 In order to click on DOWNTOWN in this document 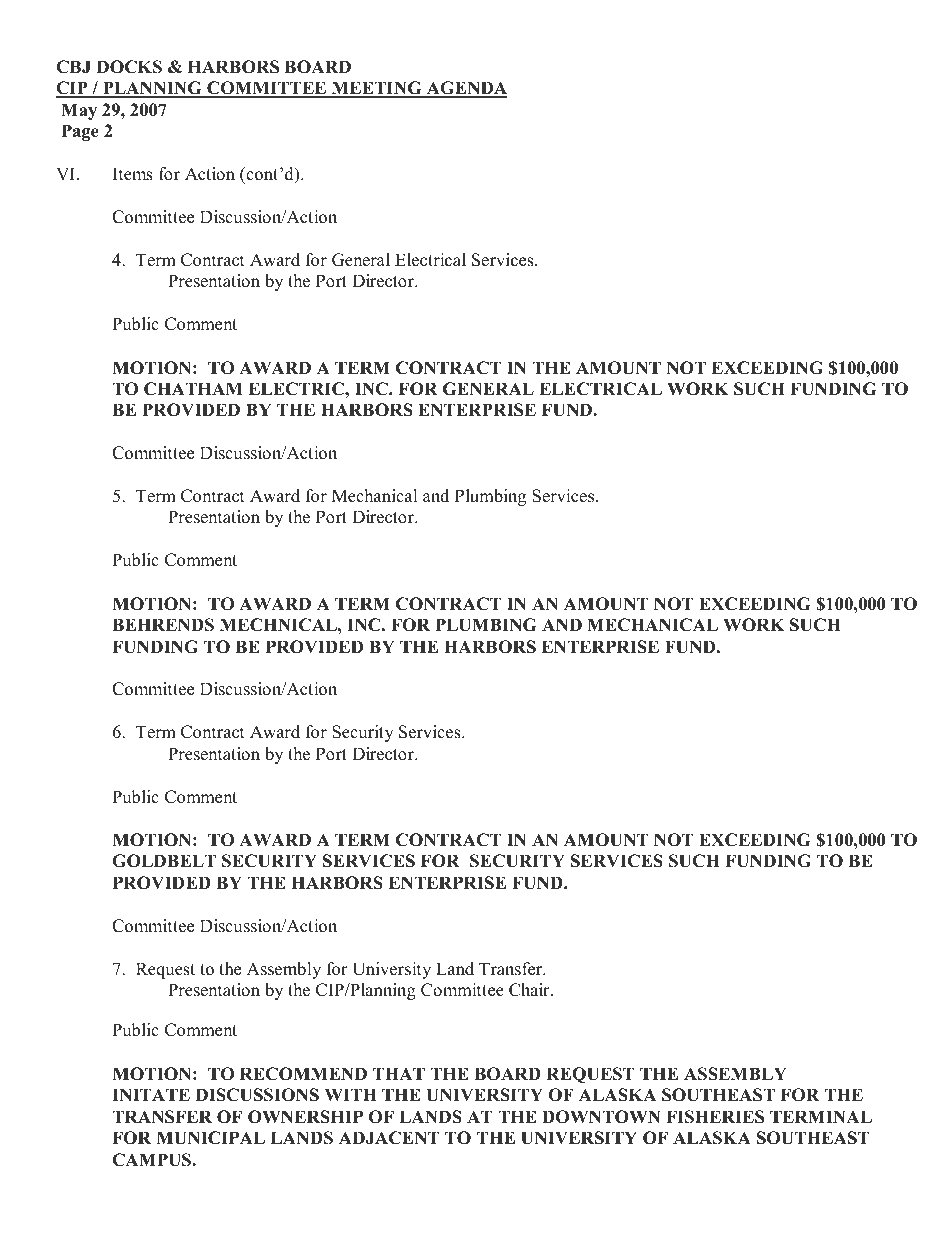, I will do `click(601, 1117)`.
